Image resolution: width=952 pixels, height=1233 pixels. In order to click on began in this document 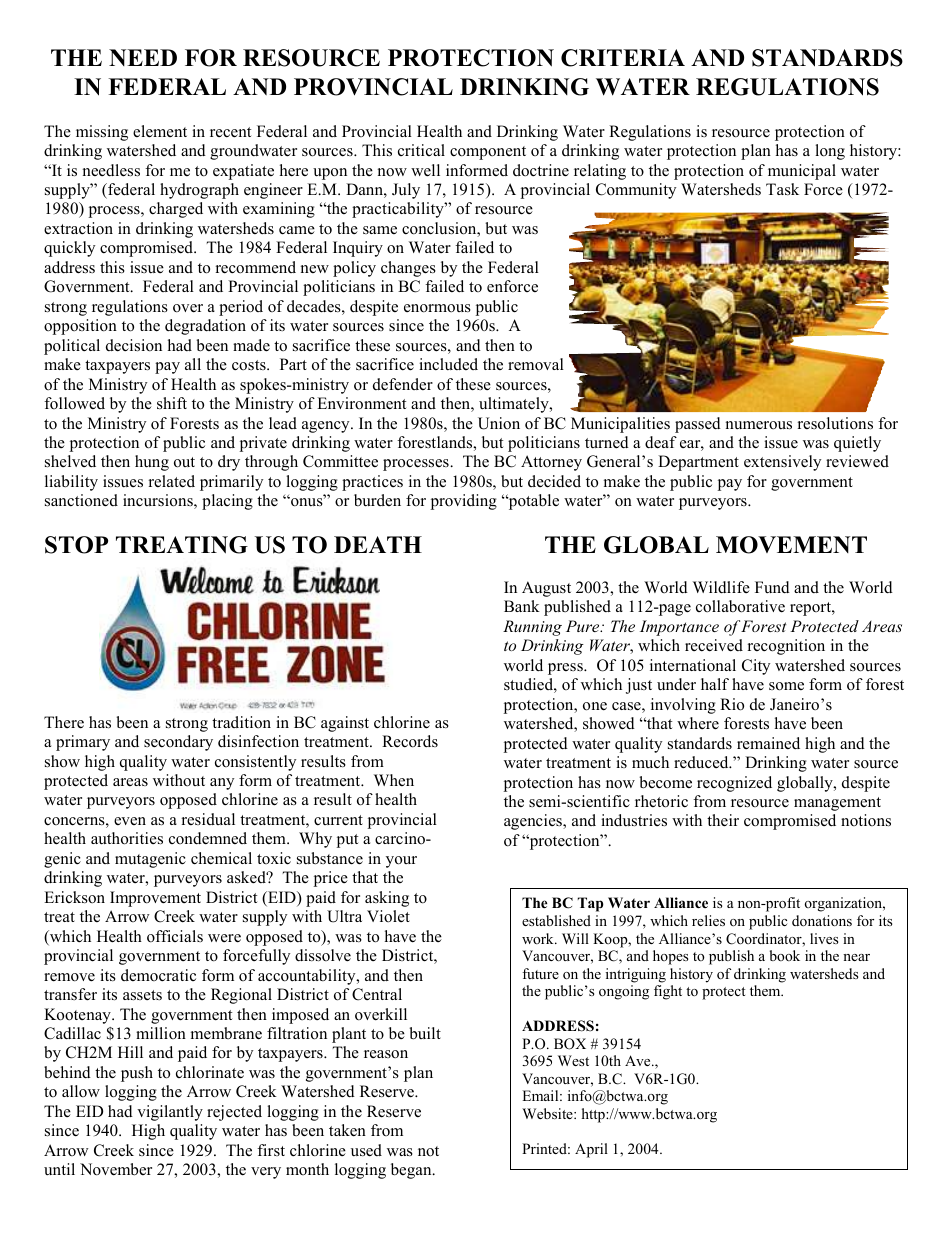, I will do `click(412, 1171)`.
